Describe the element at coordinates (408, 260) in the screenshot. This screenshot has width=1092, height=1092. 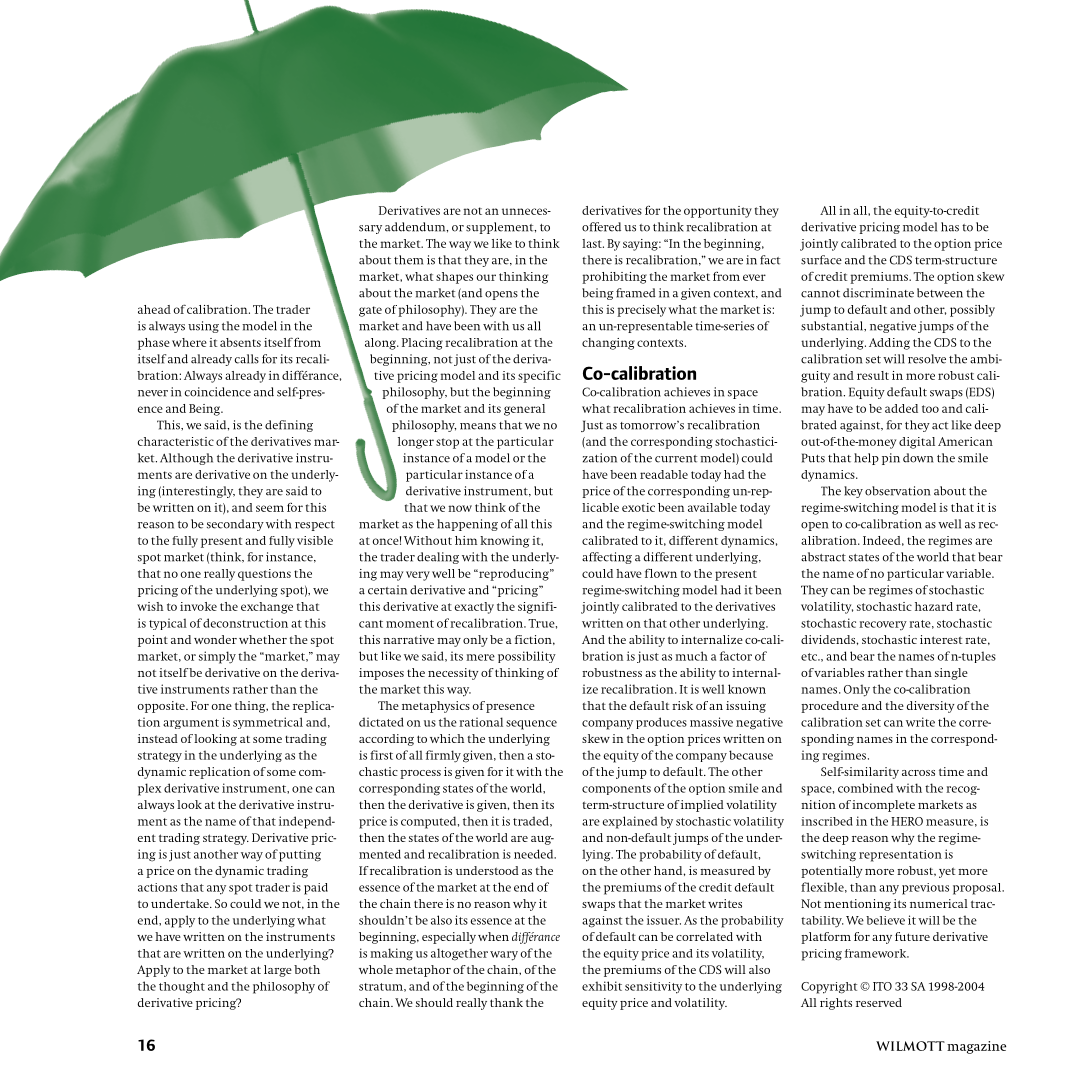
I see `them` at that location.
